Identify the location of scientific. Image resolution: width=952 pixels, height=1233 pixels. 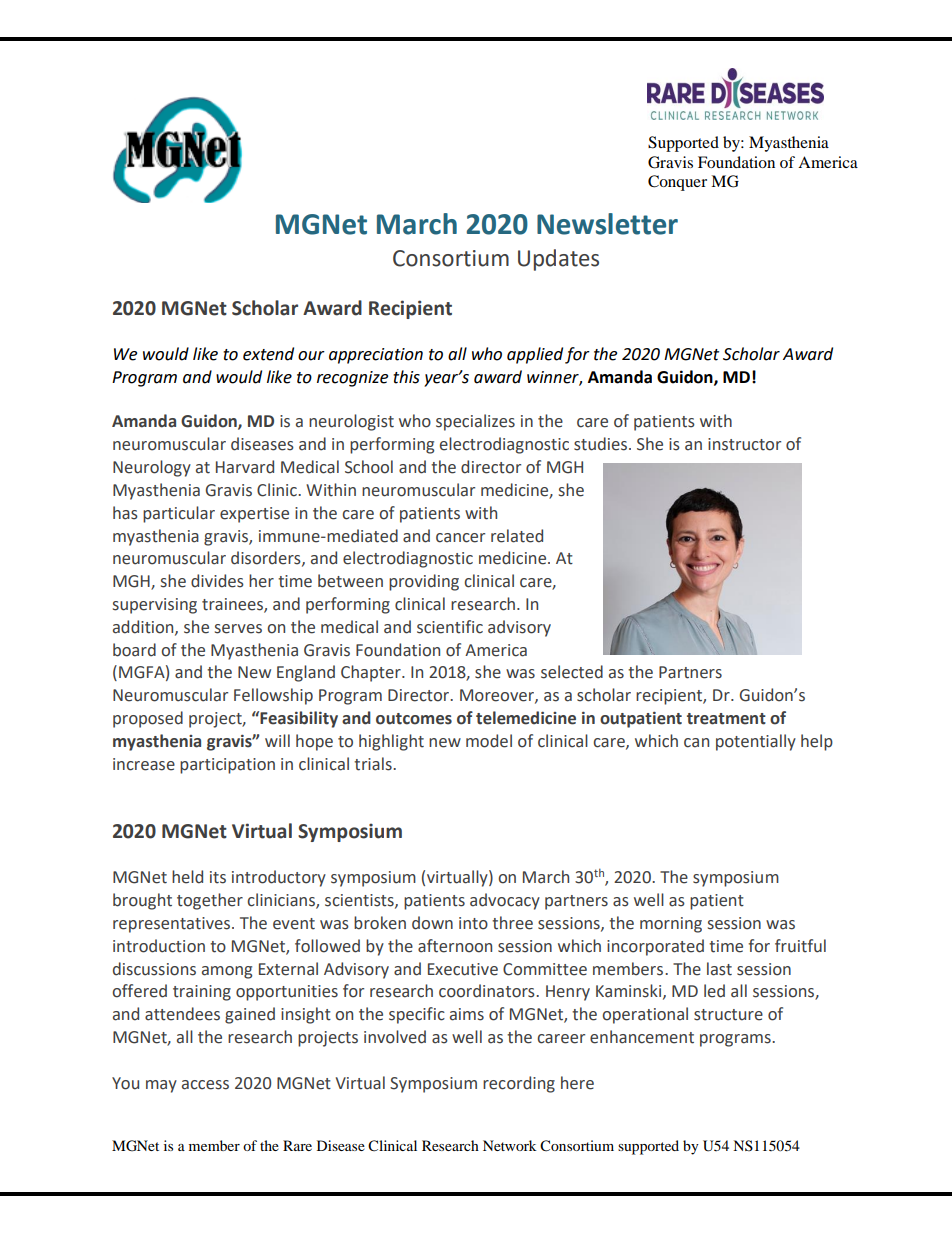
(450, 627).
